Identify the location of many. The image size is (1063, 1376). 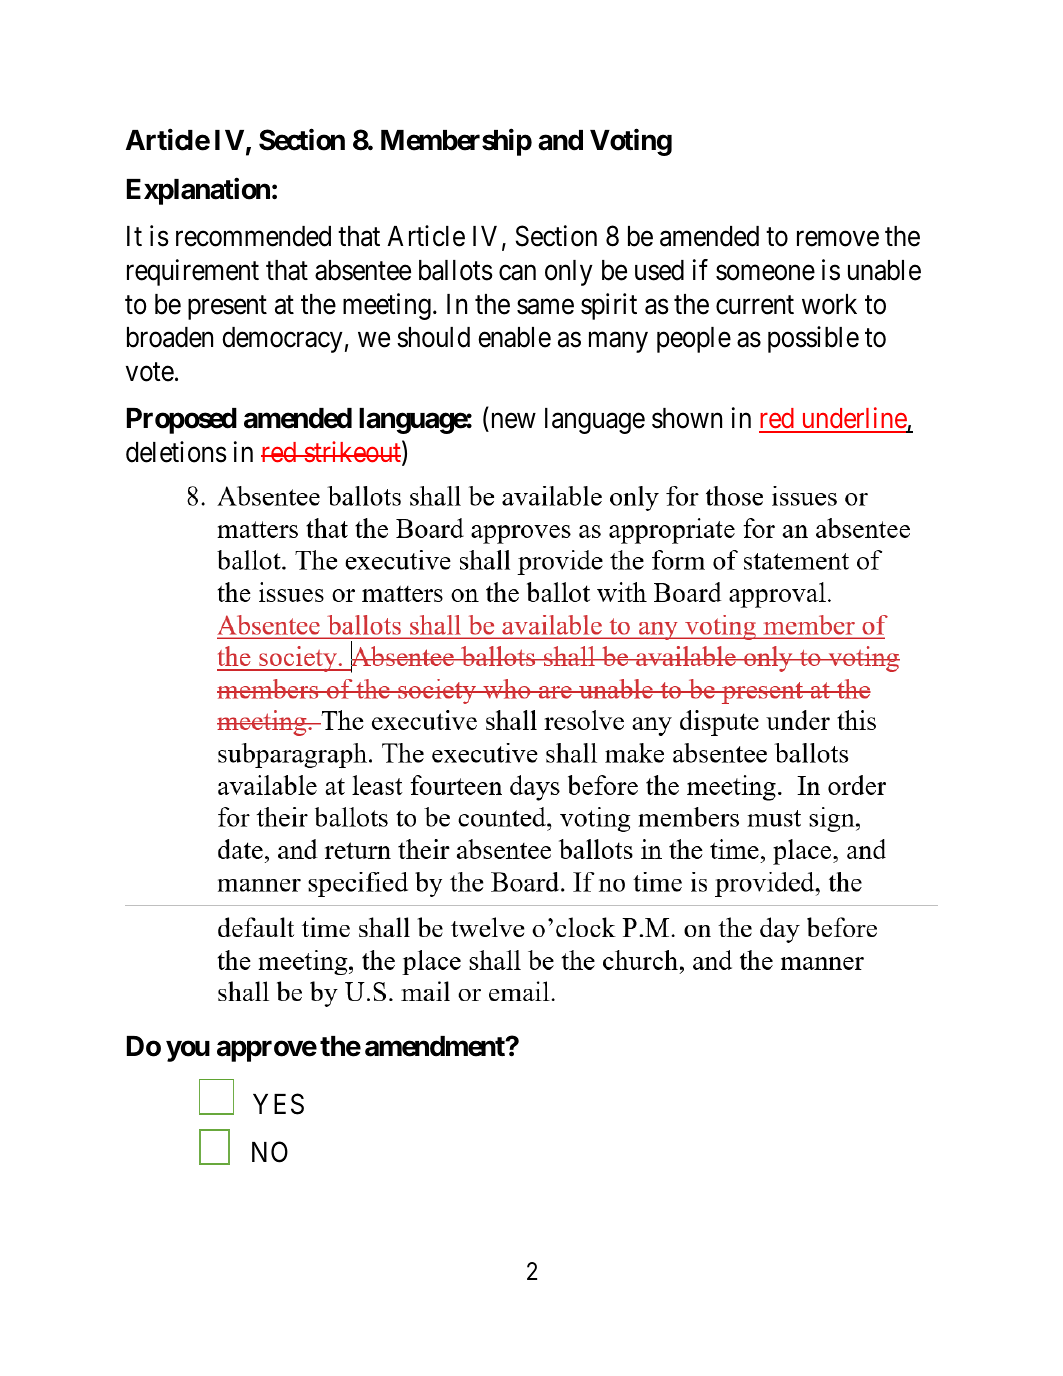
(618, 342).
